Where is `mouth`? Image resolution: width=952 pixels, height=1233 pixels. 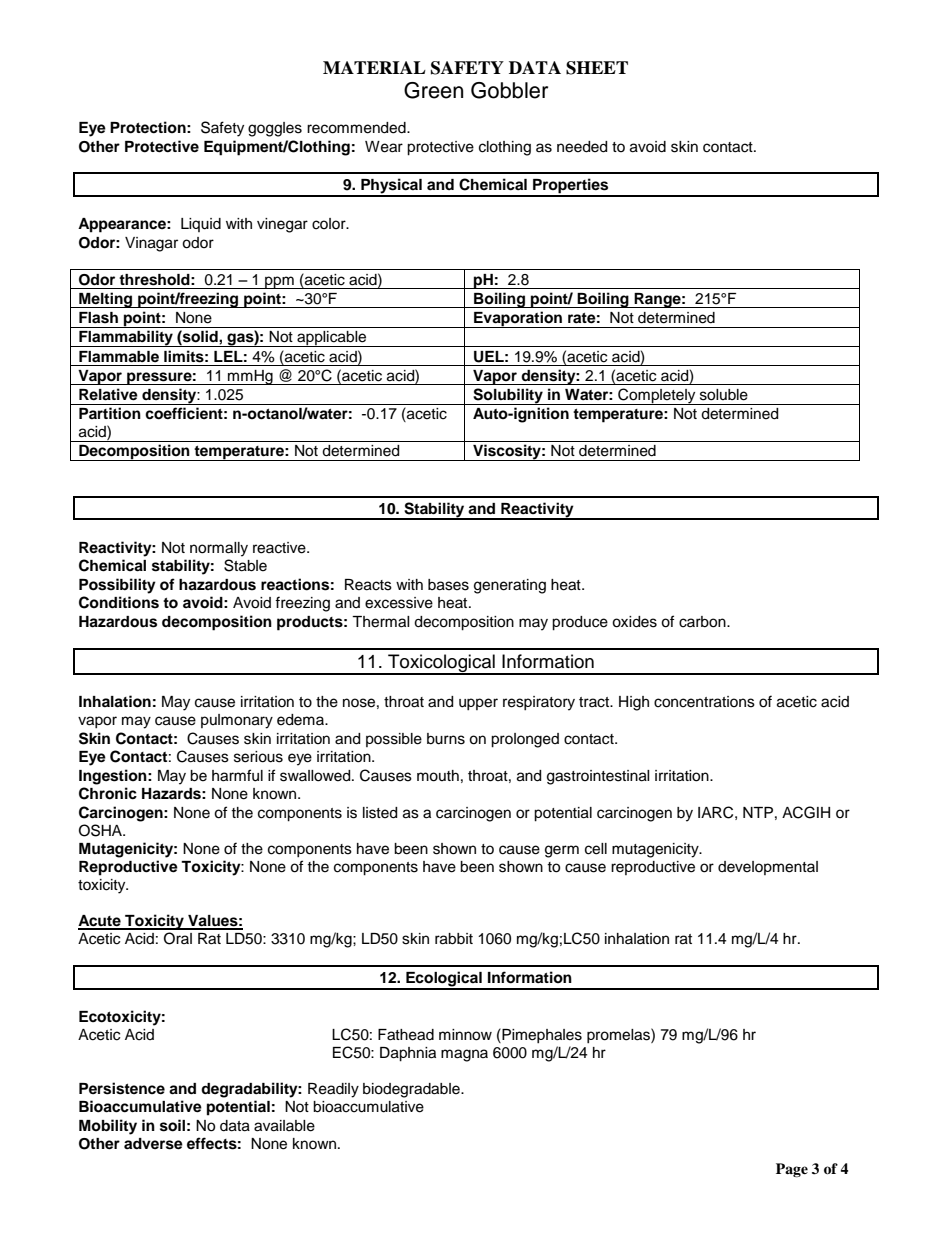 mouth is located at coordinates (438, 776).
